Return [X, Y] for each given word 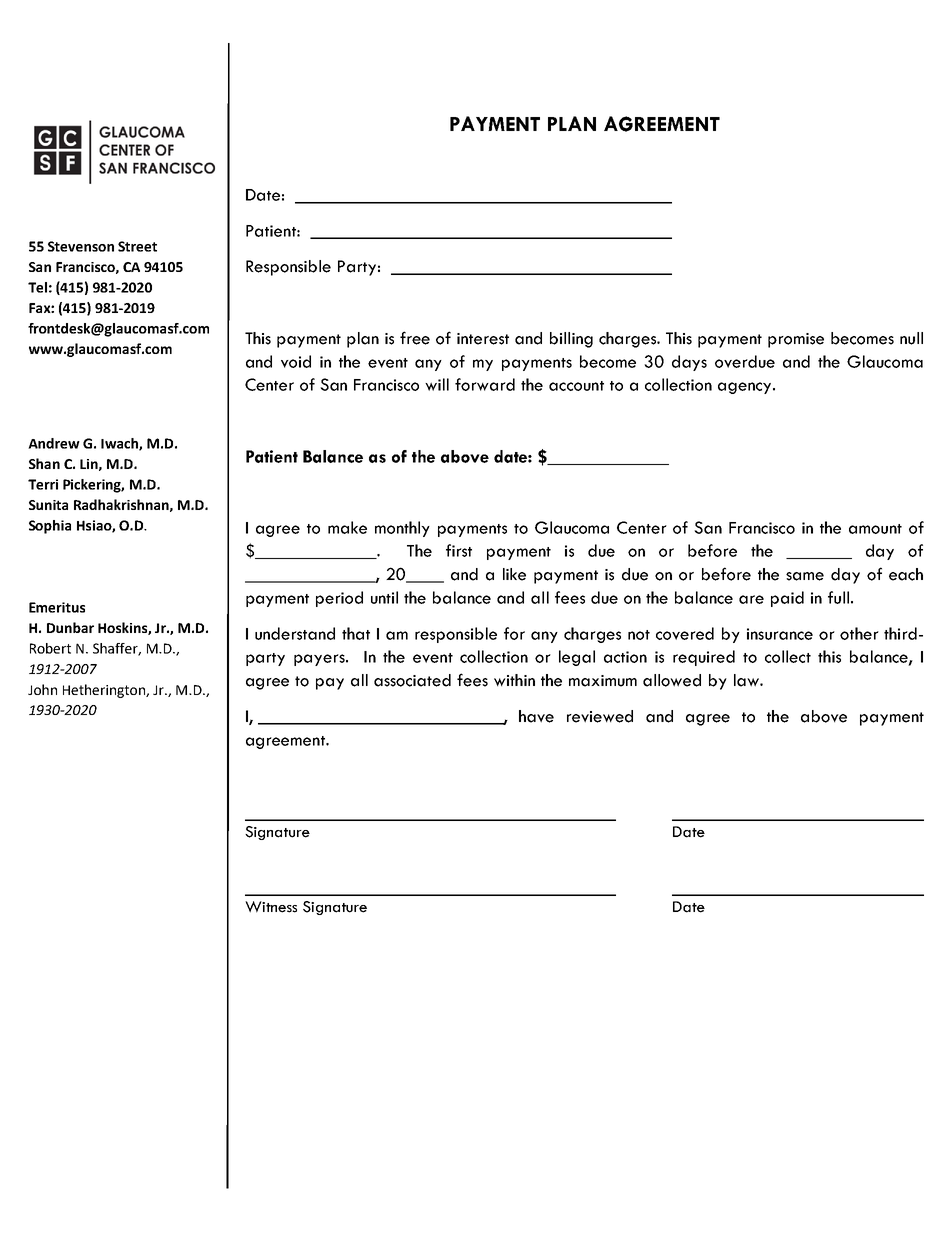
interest [483, 339]
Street [137, 246]
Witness [271, 907]
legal [577, 658]
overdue [745, 361]
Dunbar [70, 627]
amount [875, 529]
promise [796, 340]
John [42, 689]
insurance [780, 634]
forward [485, 384]
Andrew [54, 443]
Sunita [48, 505]
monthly [402, 529]
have [536, 716]
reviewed [600, 716]
